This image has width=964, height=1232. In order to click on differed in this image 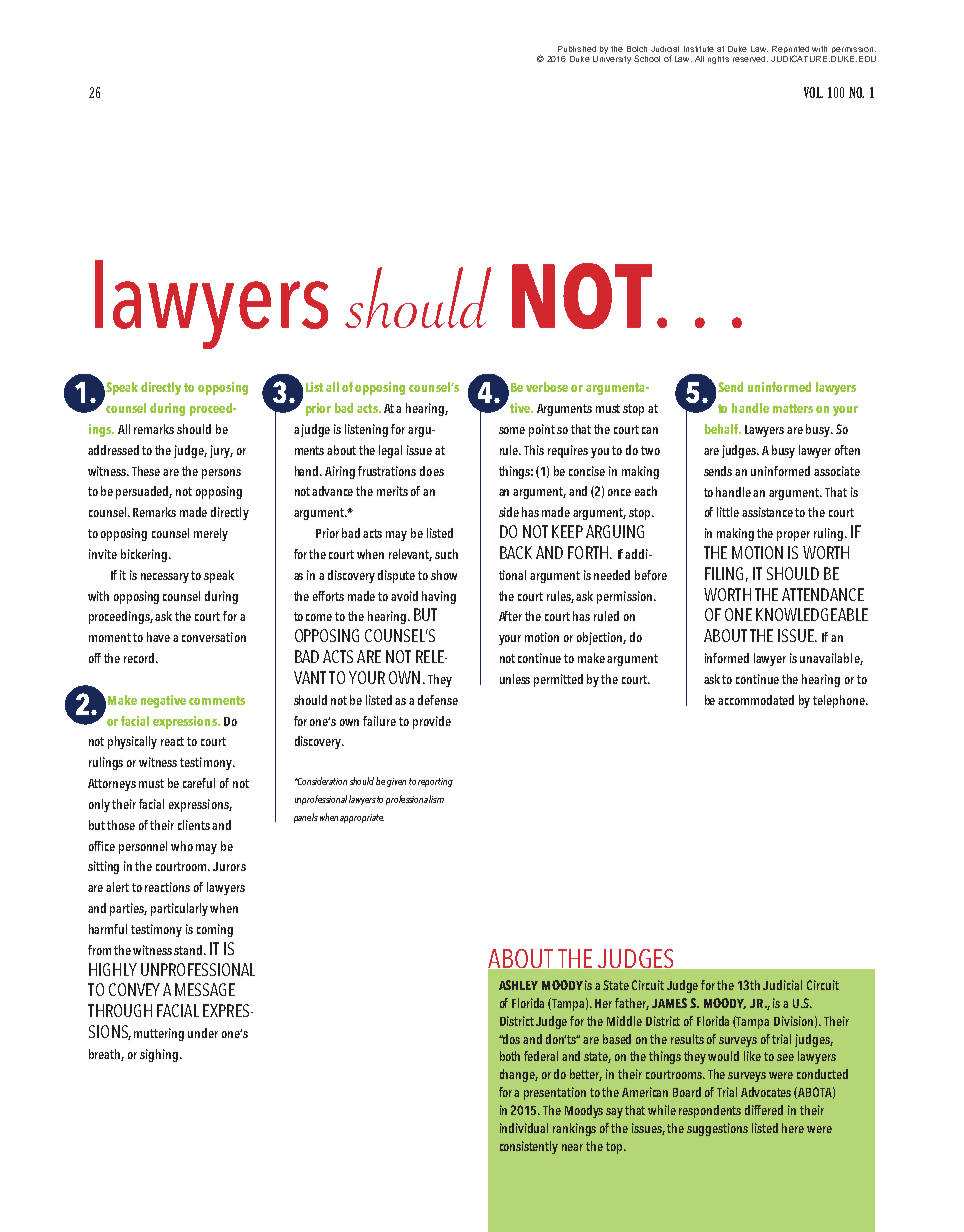, I will do `click(764, 1110)`.
